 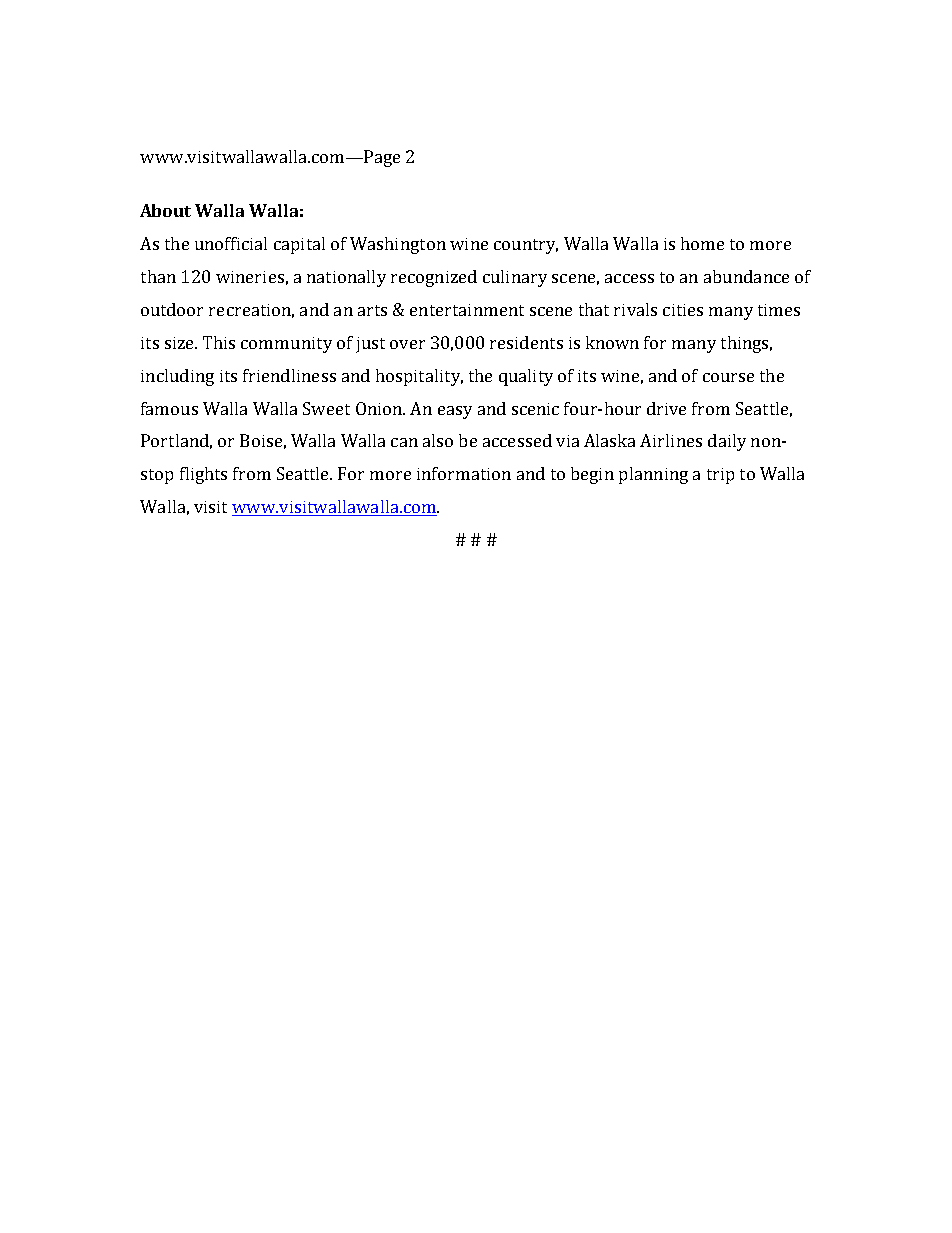 I want to click on home, so click(x=702, y=243).
